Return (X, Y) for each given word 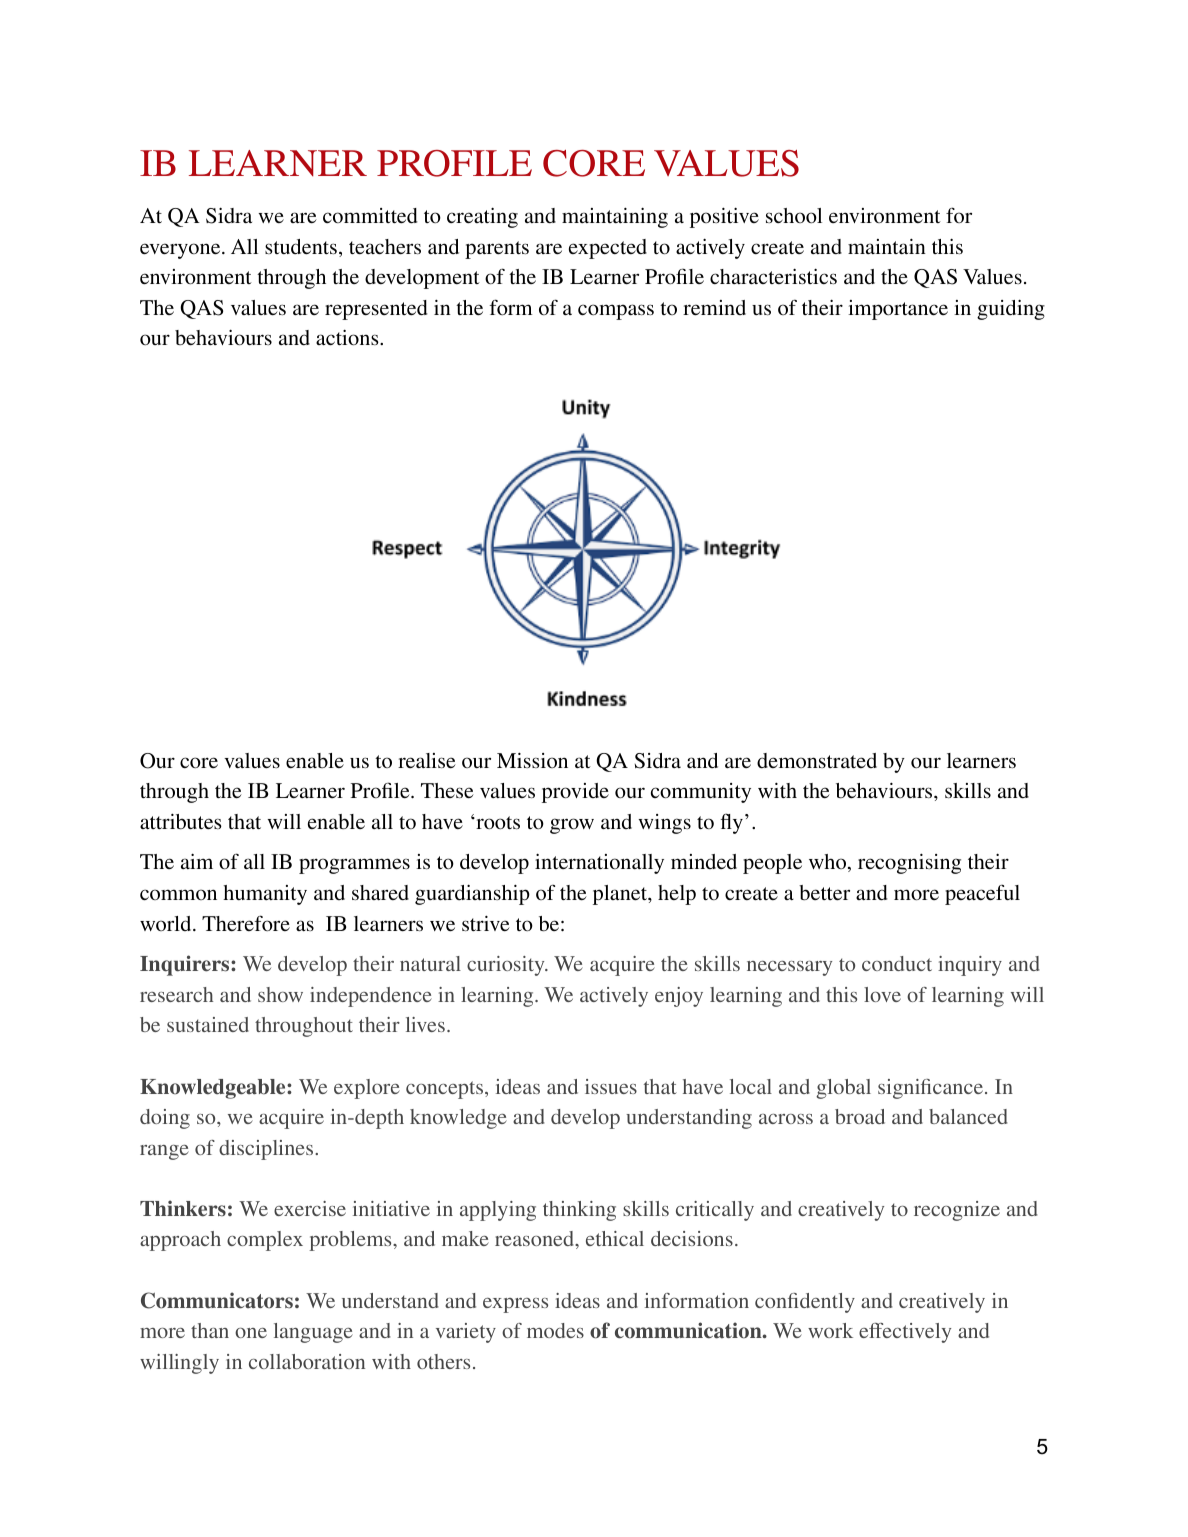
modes (555, 1330)
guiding (1011, 310)
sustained (208, 1024)
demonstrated (817, 760)
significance (930, 1089)
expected (608, 249)
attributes (181, 822)
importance (898, 310)
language (313, 1333)
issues (611, 1086)
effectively (905, 1333)
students (301, 246)
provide (575, 793)
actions (348, 338)
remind (714, 307)
